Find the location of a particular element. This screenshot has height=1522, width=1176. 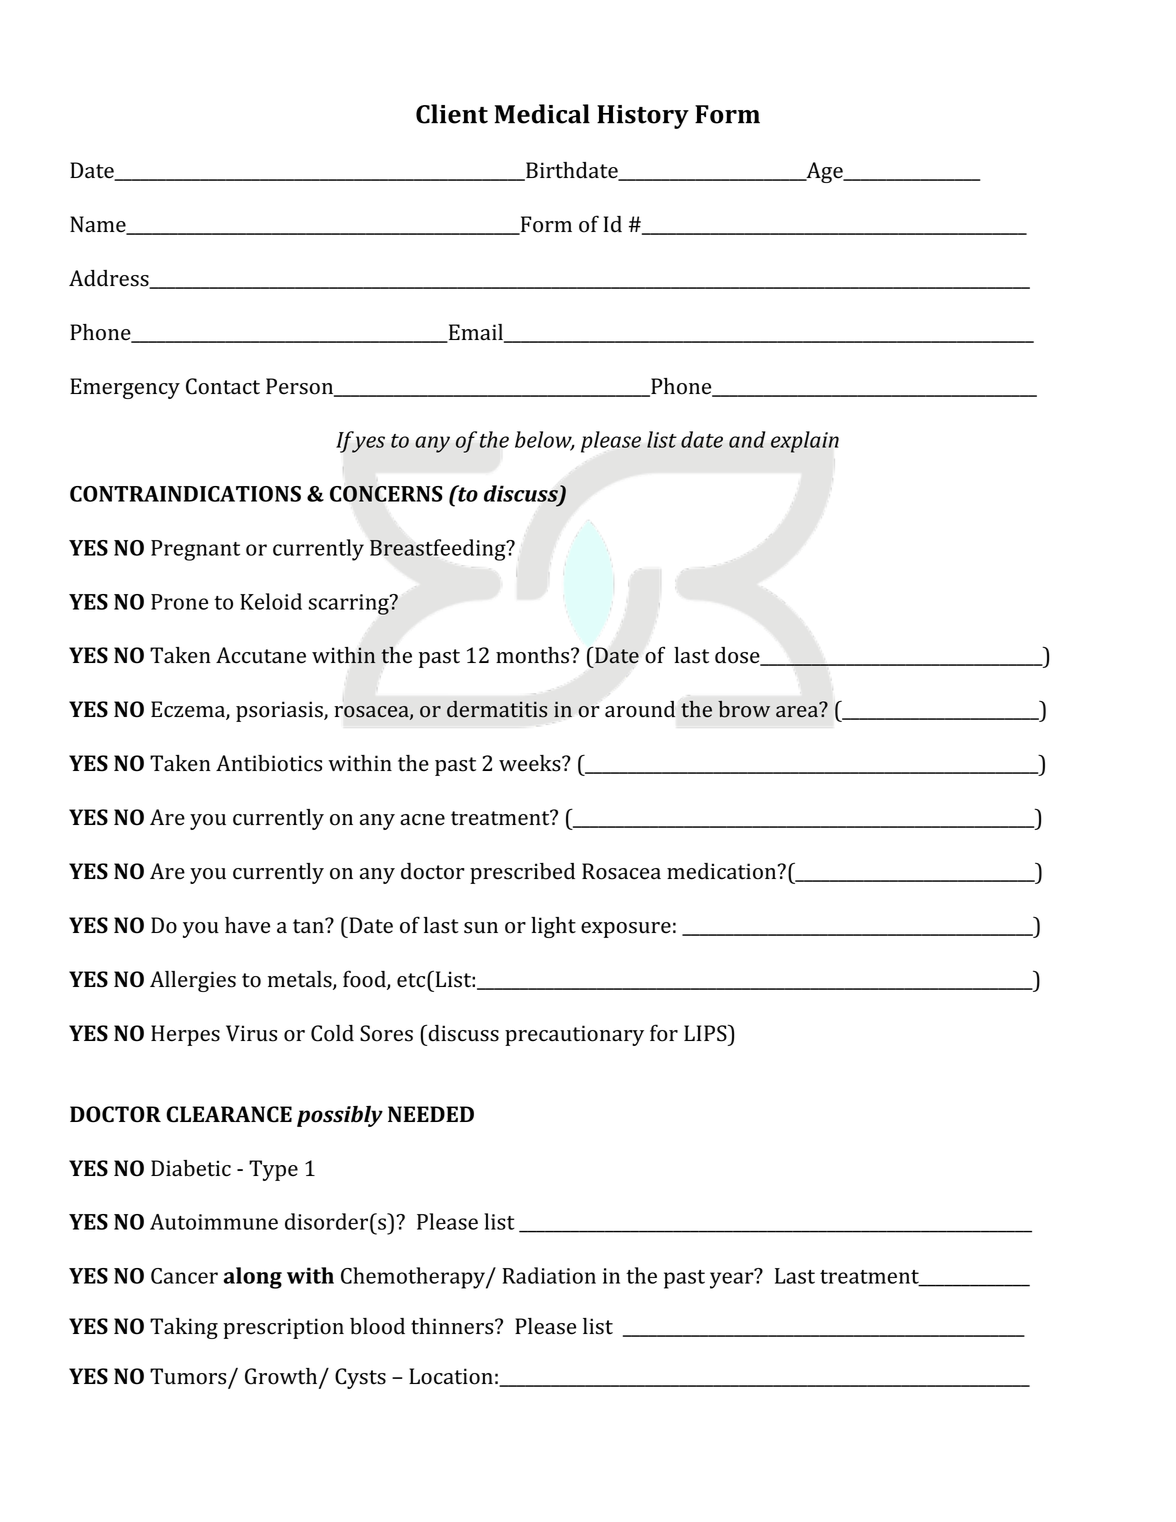

CONTRAINDICATIONS is located at coordinates (185, 494).
